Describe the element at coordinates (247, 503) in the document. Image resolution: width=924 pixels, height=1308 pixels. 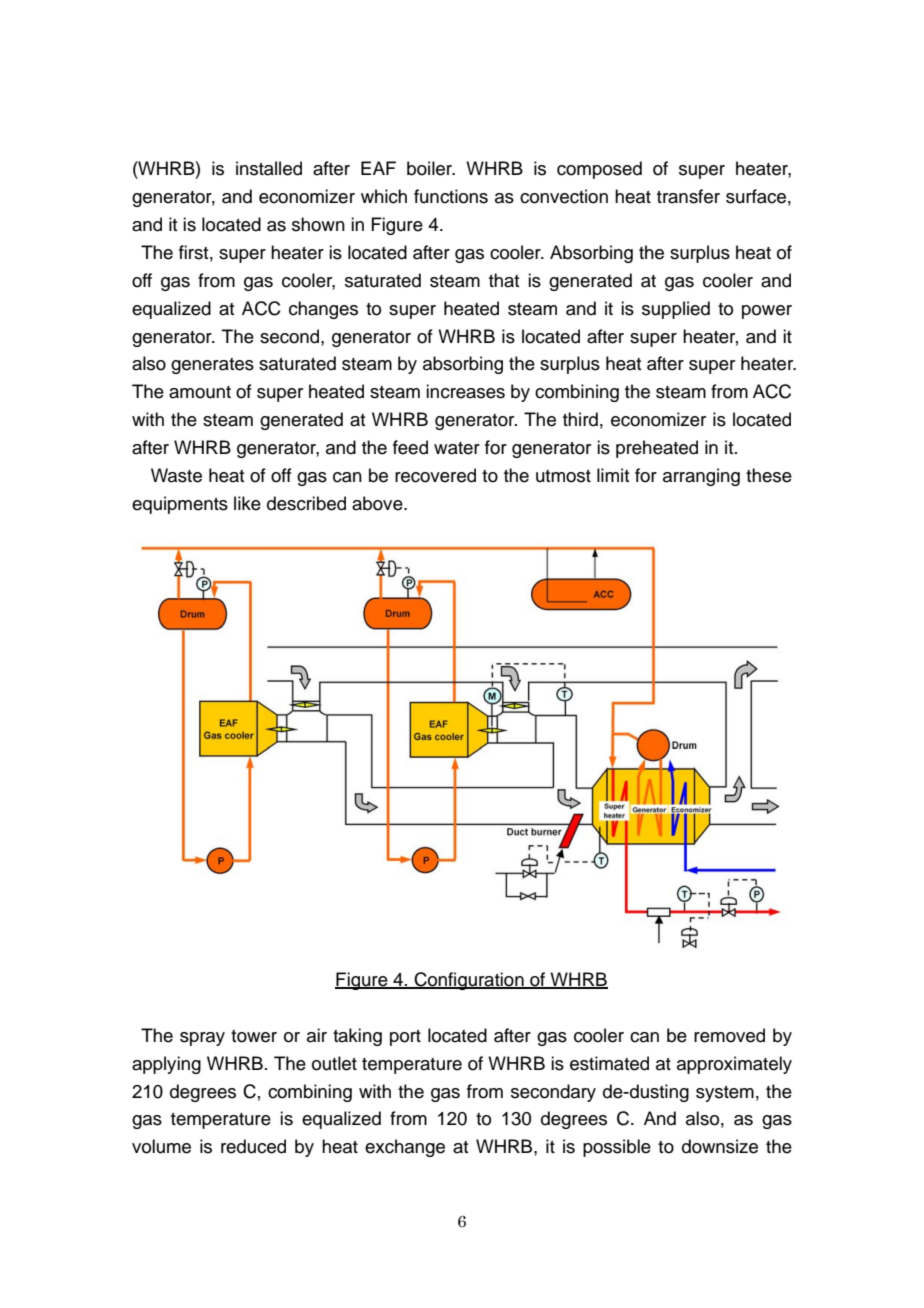
I see `like` at that location.
